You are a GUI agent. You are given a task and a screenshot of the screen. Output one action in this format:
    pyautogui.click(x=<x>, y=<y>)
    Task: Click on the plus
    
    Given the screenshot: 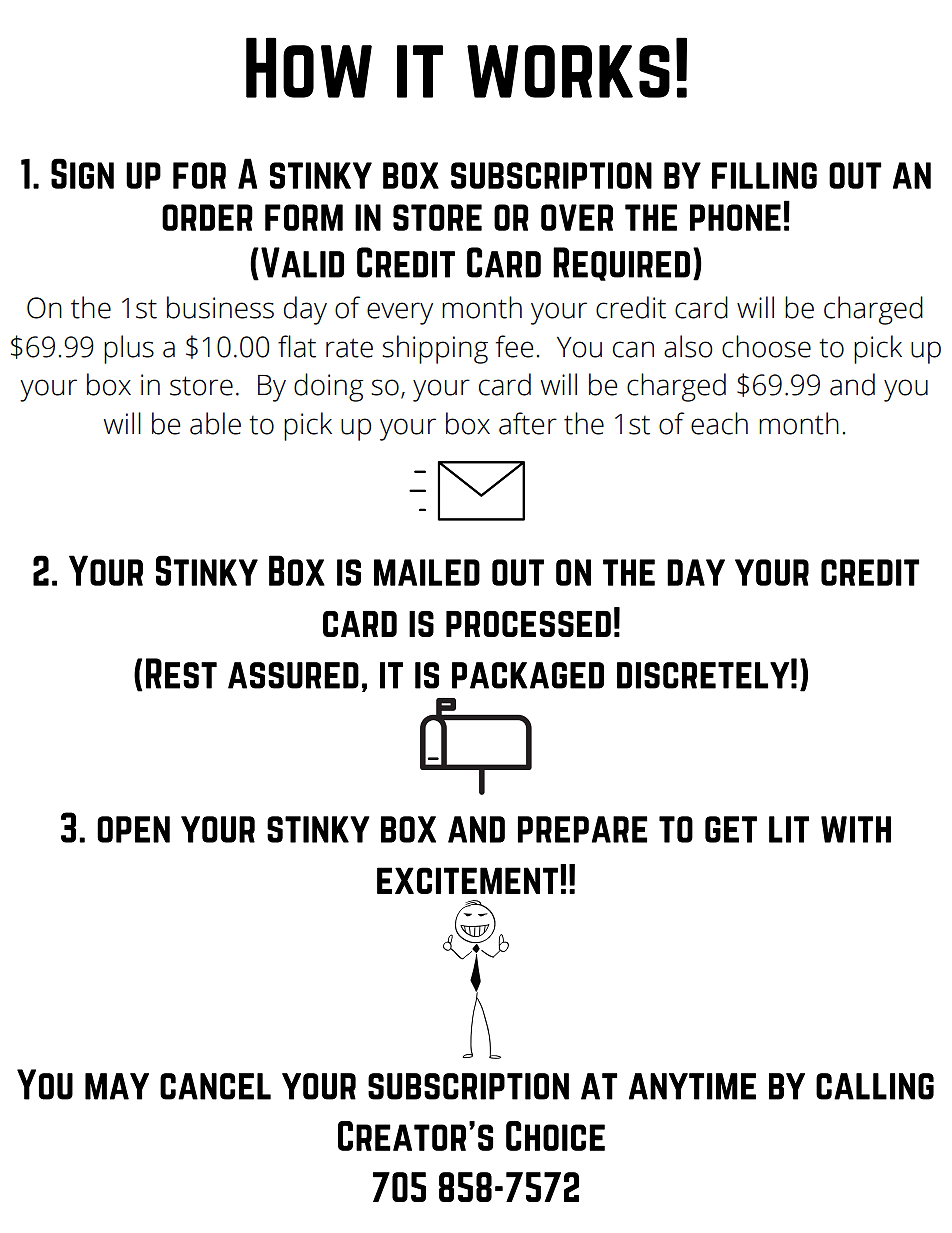 What is the action you would take?
    pyautogui.click(x=129, y=349)
